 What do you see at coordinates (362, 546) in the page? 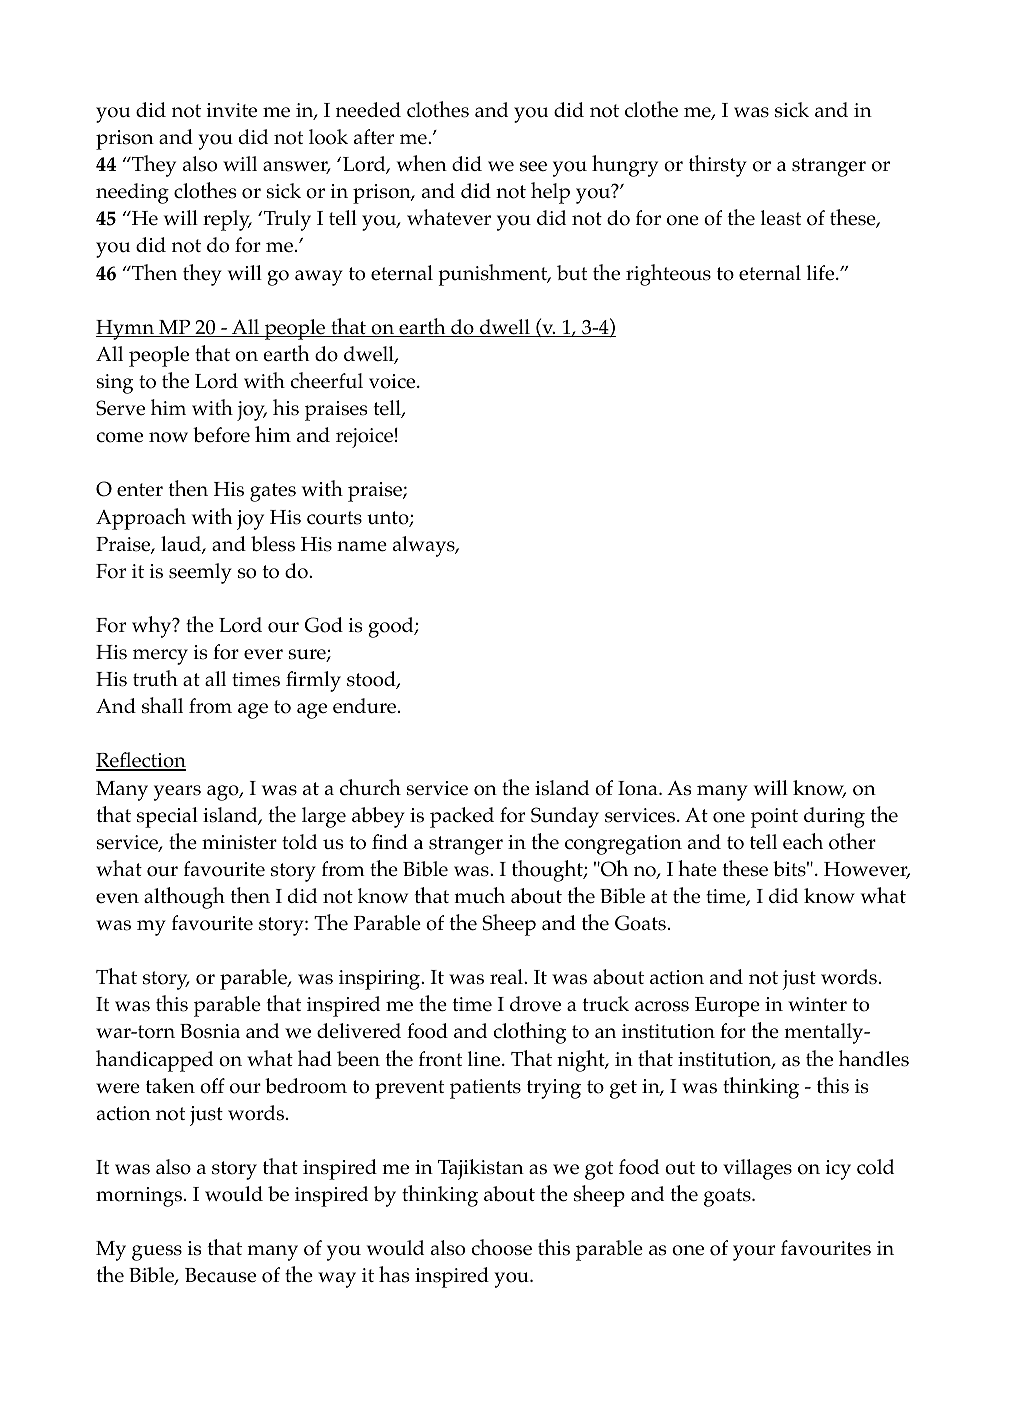
I see `name` at bounding box center [362, 546].
